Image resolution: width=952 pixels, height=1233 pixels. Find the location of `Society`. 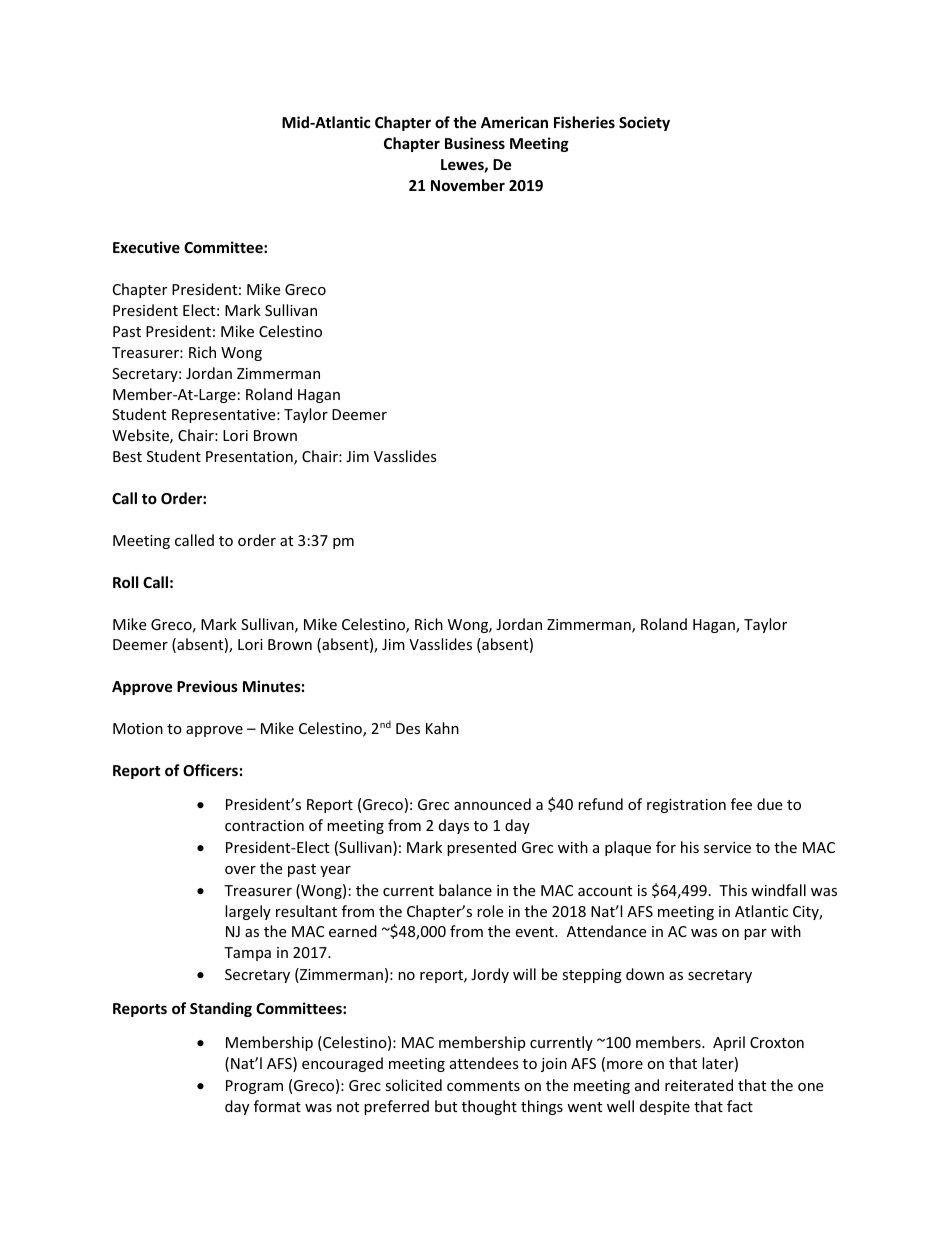

Society is located at coordinates (644, 123).
